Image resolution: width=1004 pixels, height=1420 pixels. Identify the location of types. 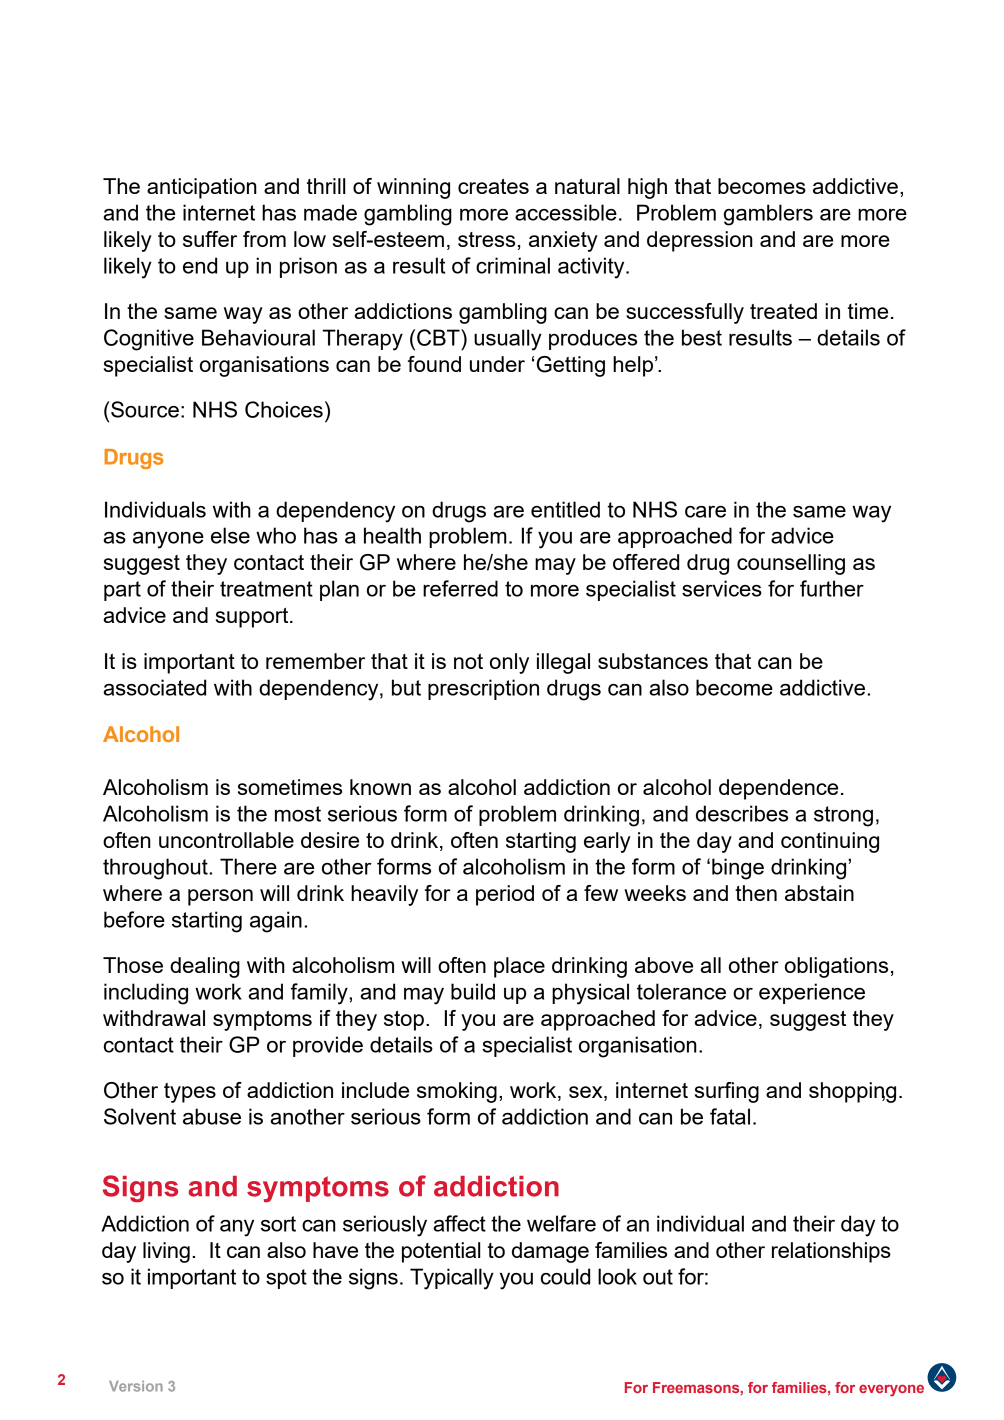
(190, 1093).
